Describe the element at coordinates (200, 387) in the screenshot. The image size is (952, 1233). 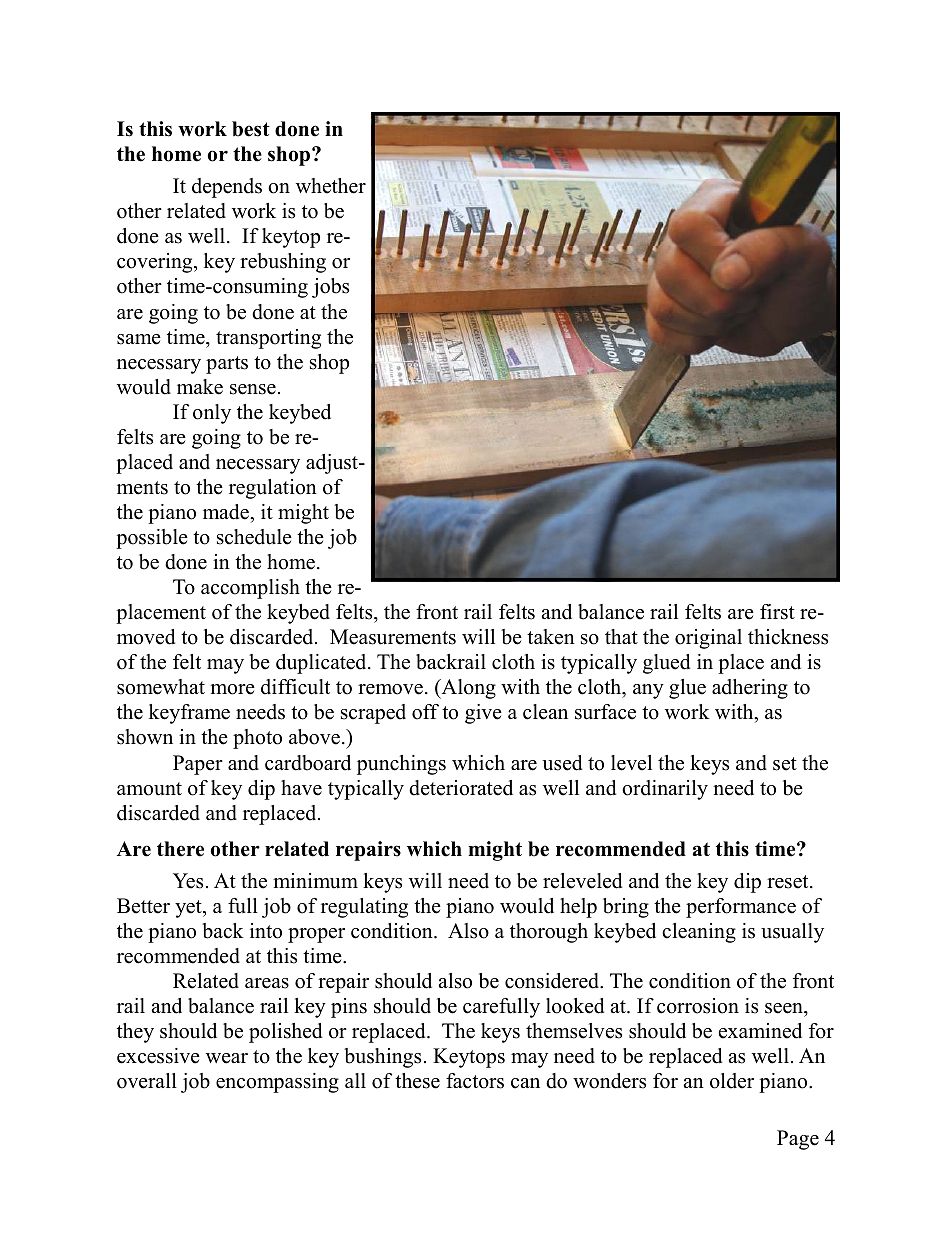
I see `make` at that location.
